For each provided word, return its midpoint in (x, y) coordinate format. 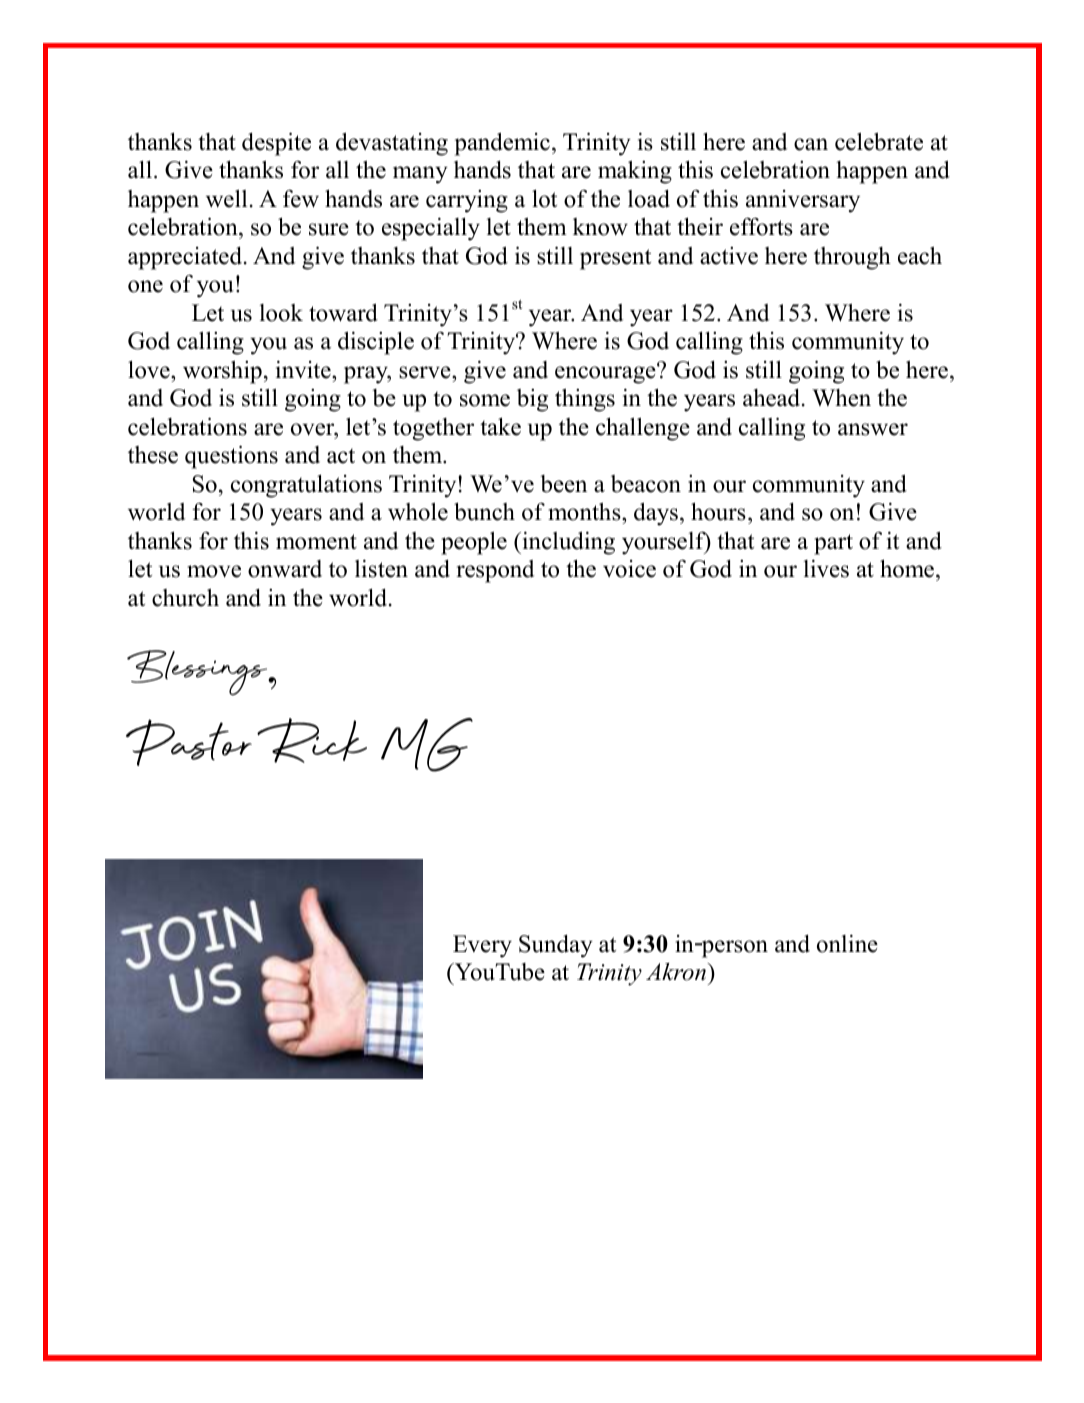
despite (276, 144)
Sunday (556, 946)
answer (873, 429)
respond (495, 571)
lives (826, 568)
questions (231, 457)
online (847, 943)
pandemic (502, 144)
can (811, 144)
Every (482, 946)
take (500, 426)
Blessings (198, 673)
